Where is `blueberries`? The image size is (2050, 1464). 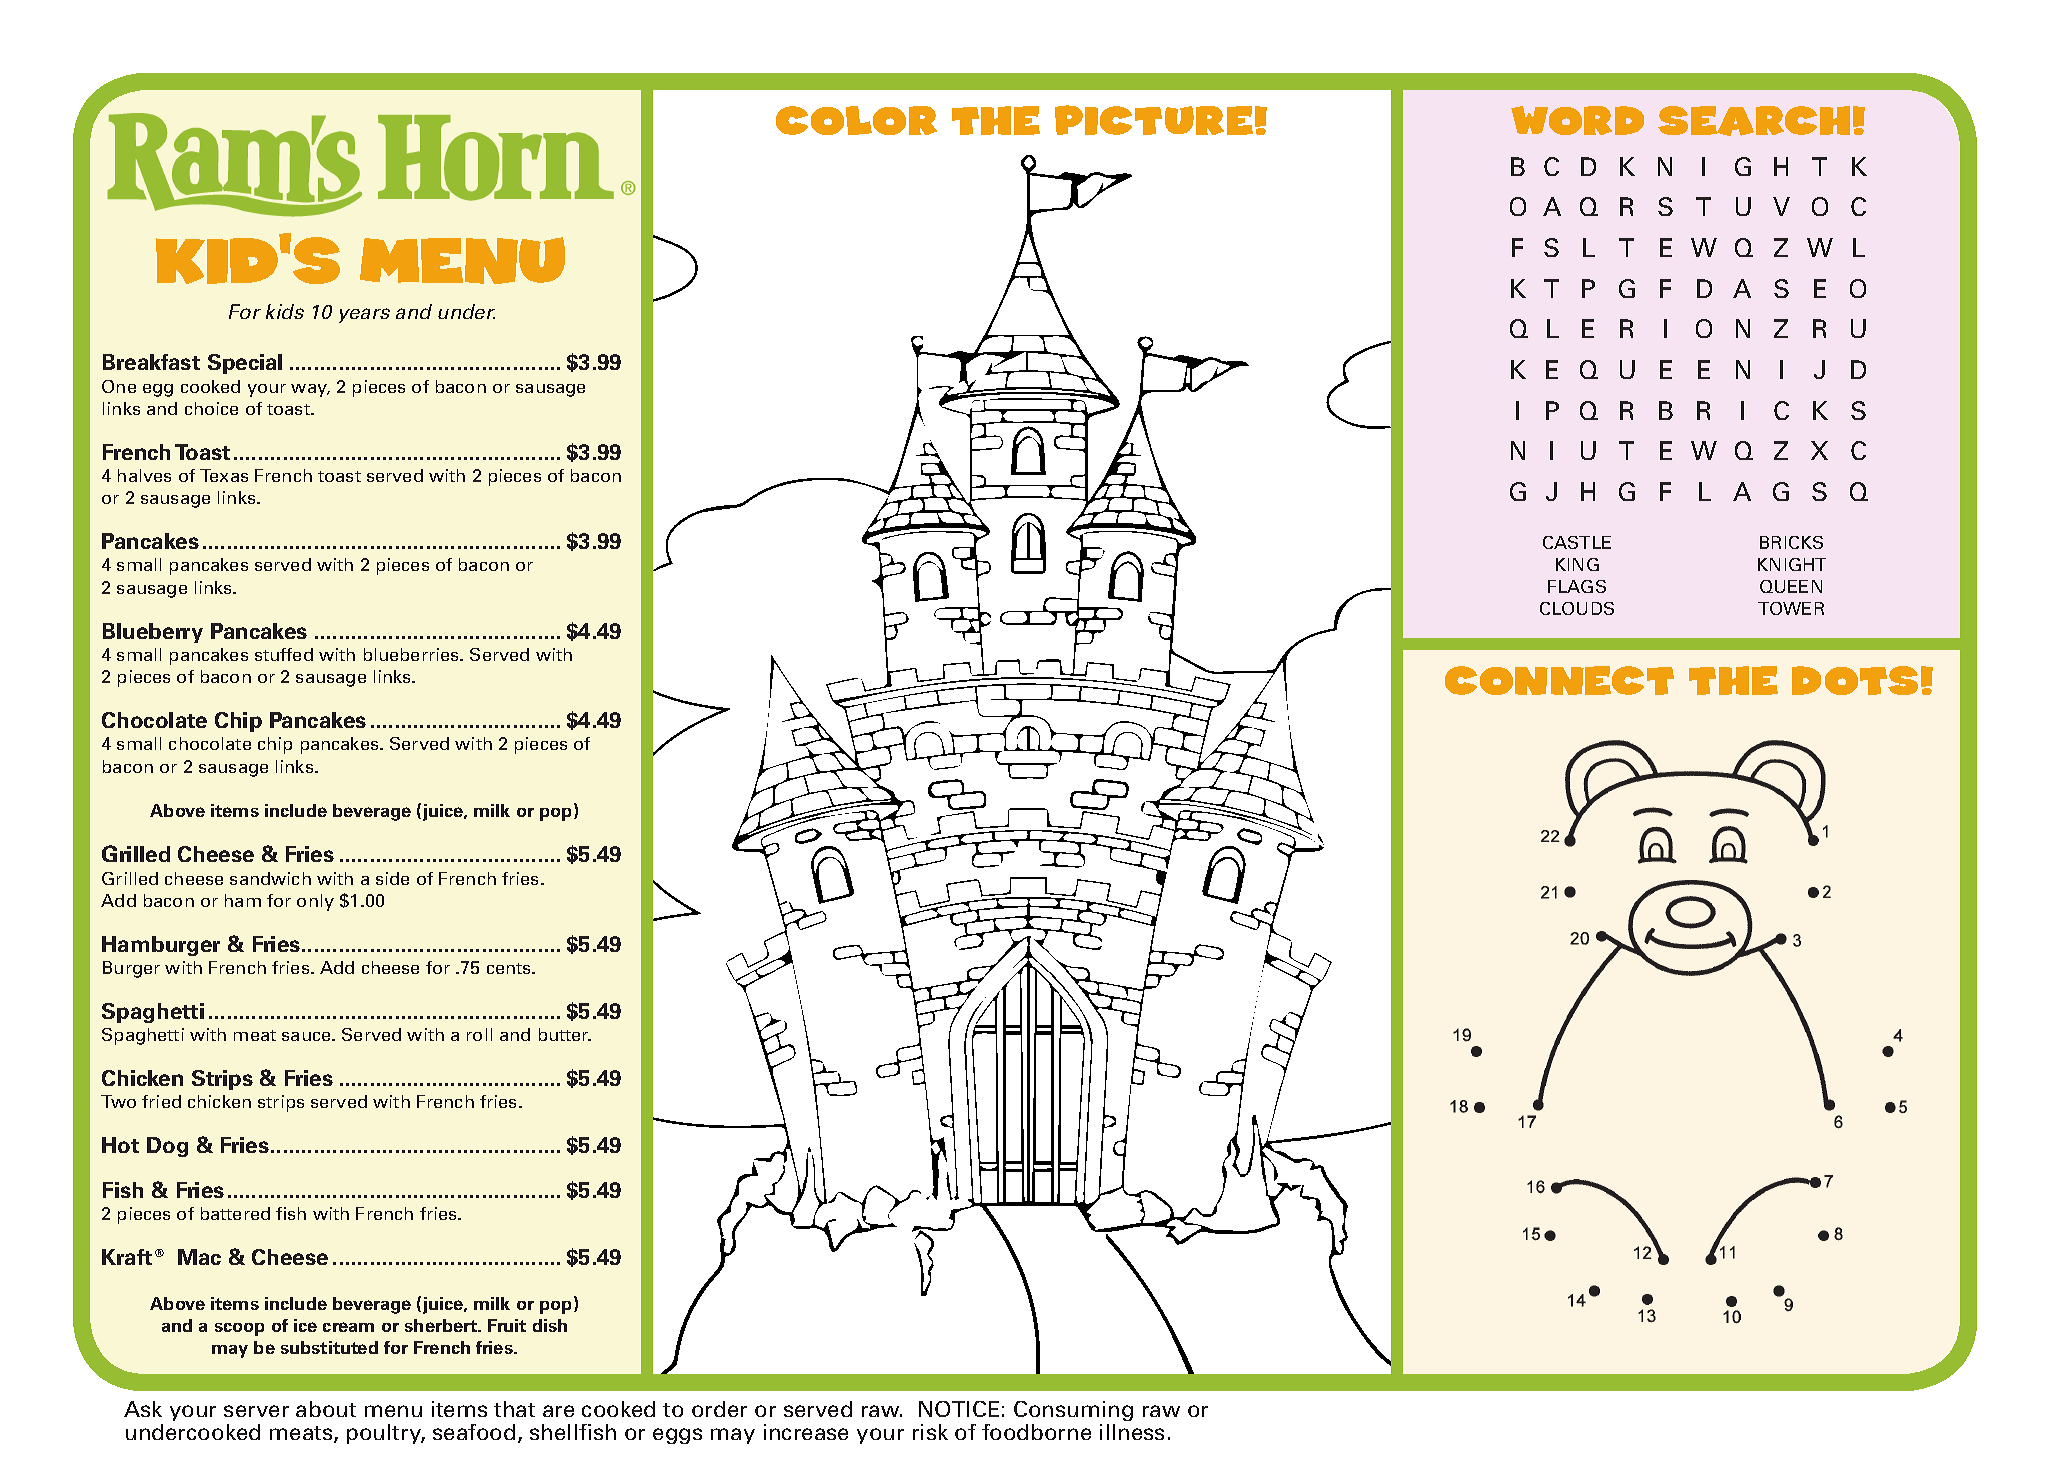 blueberries is located at coordinates (412, 654).
